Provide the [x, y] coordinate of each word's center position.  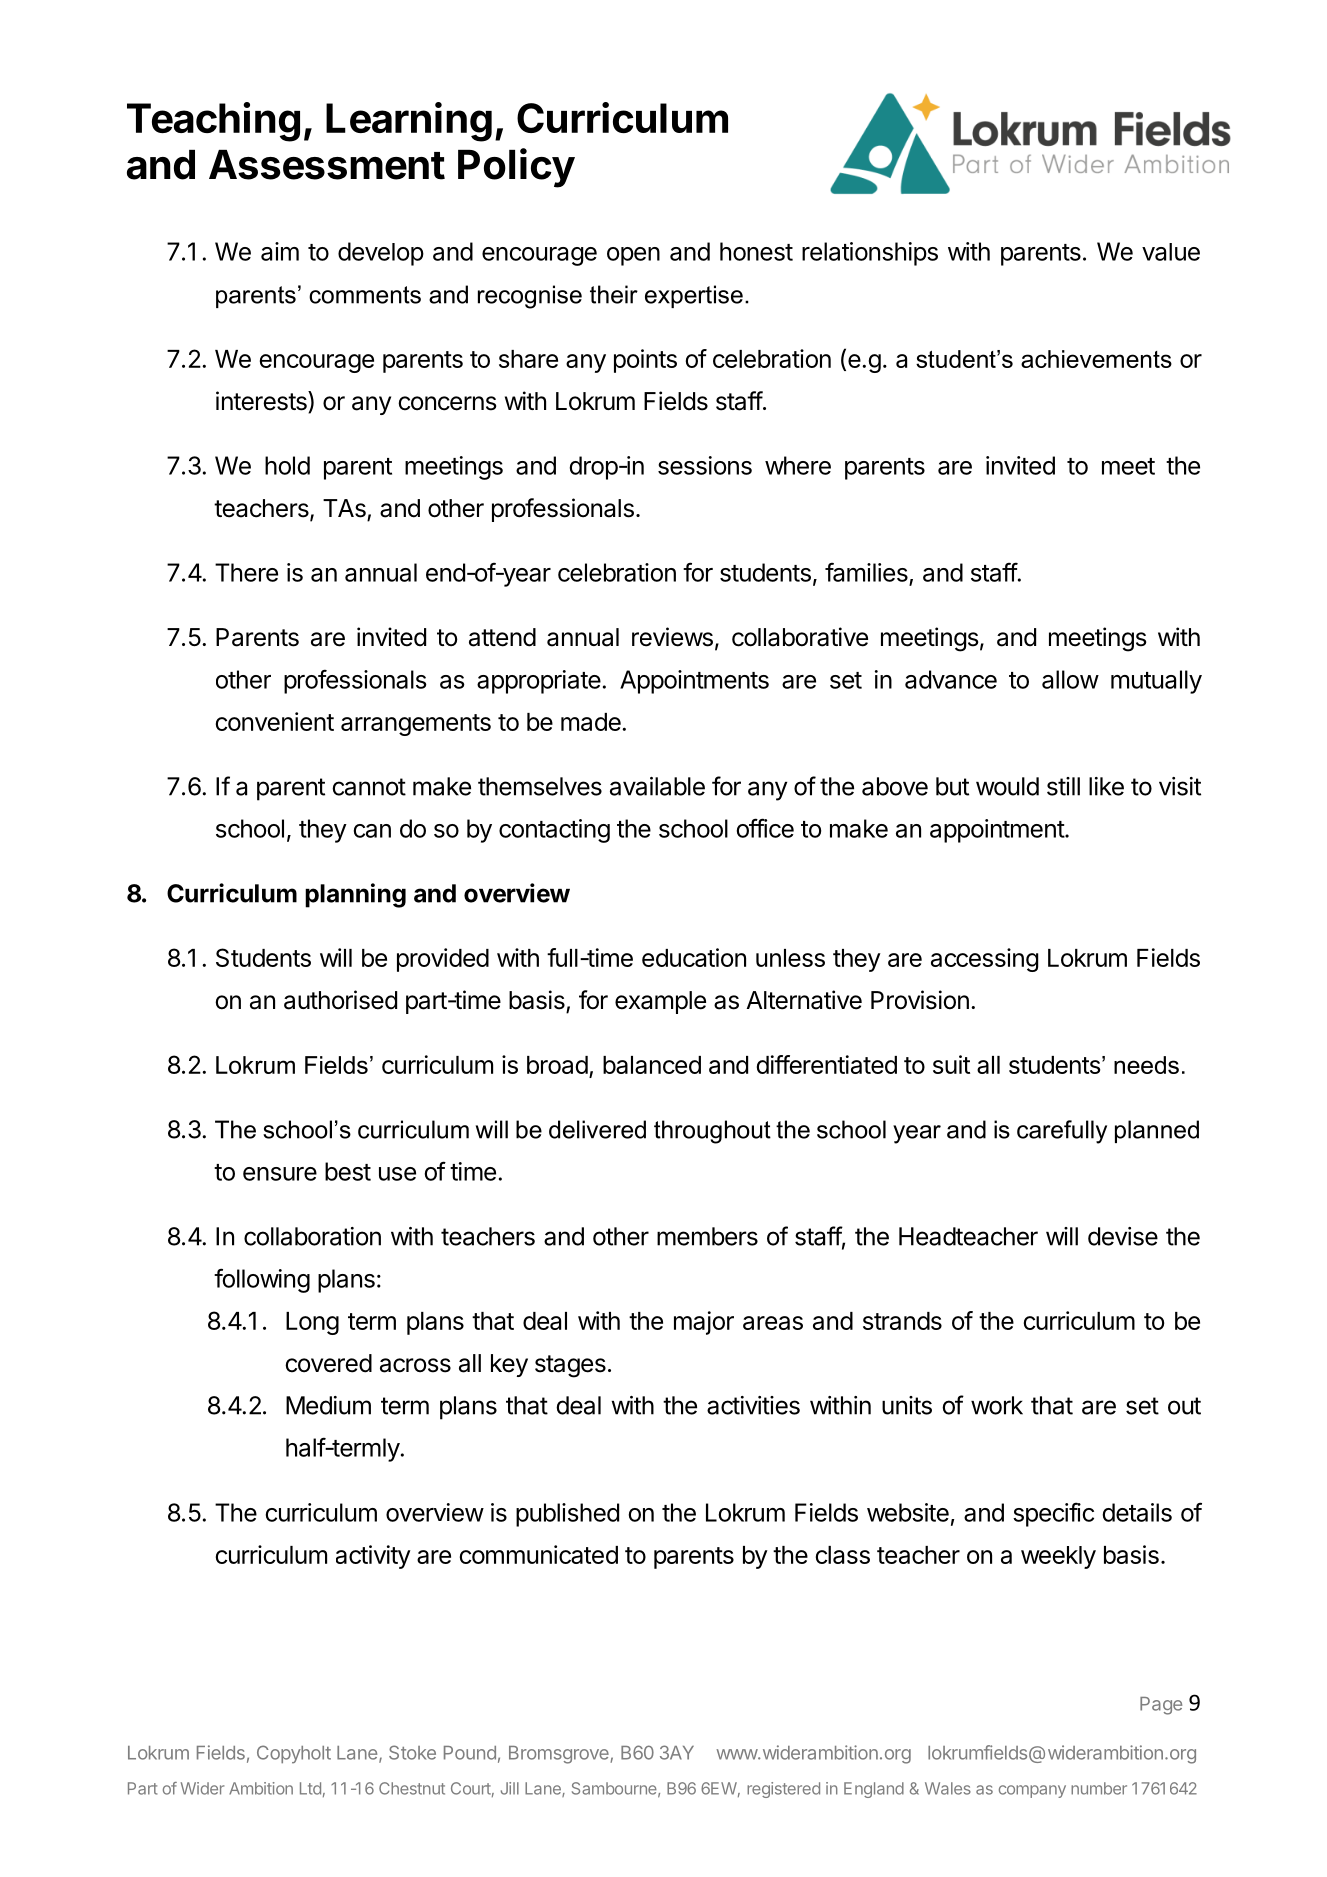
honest [756, 251]
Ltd [310, 1788]
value [1171, 252]
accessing [984, 960]
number [1099, 1788]
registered [783, 1790]
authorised [340, 1000]
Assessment [327, 165]
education [694, 957]
